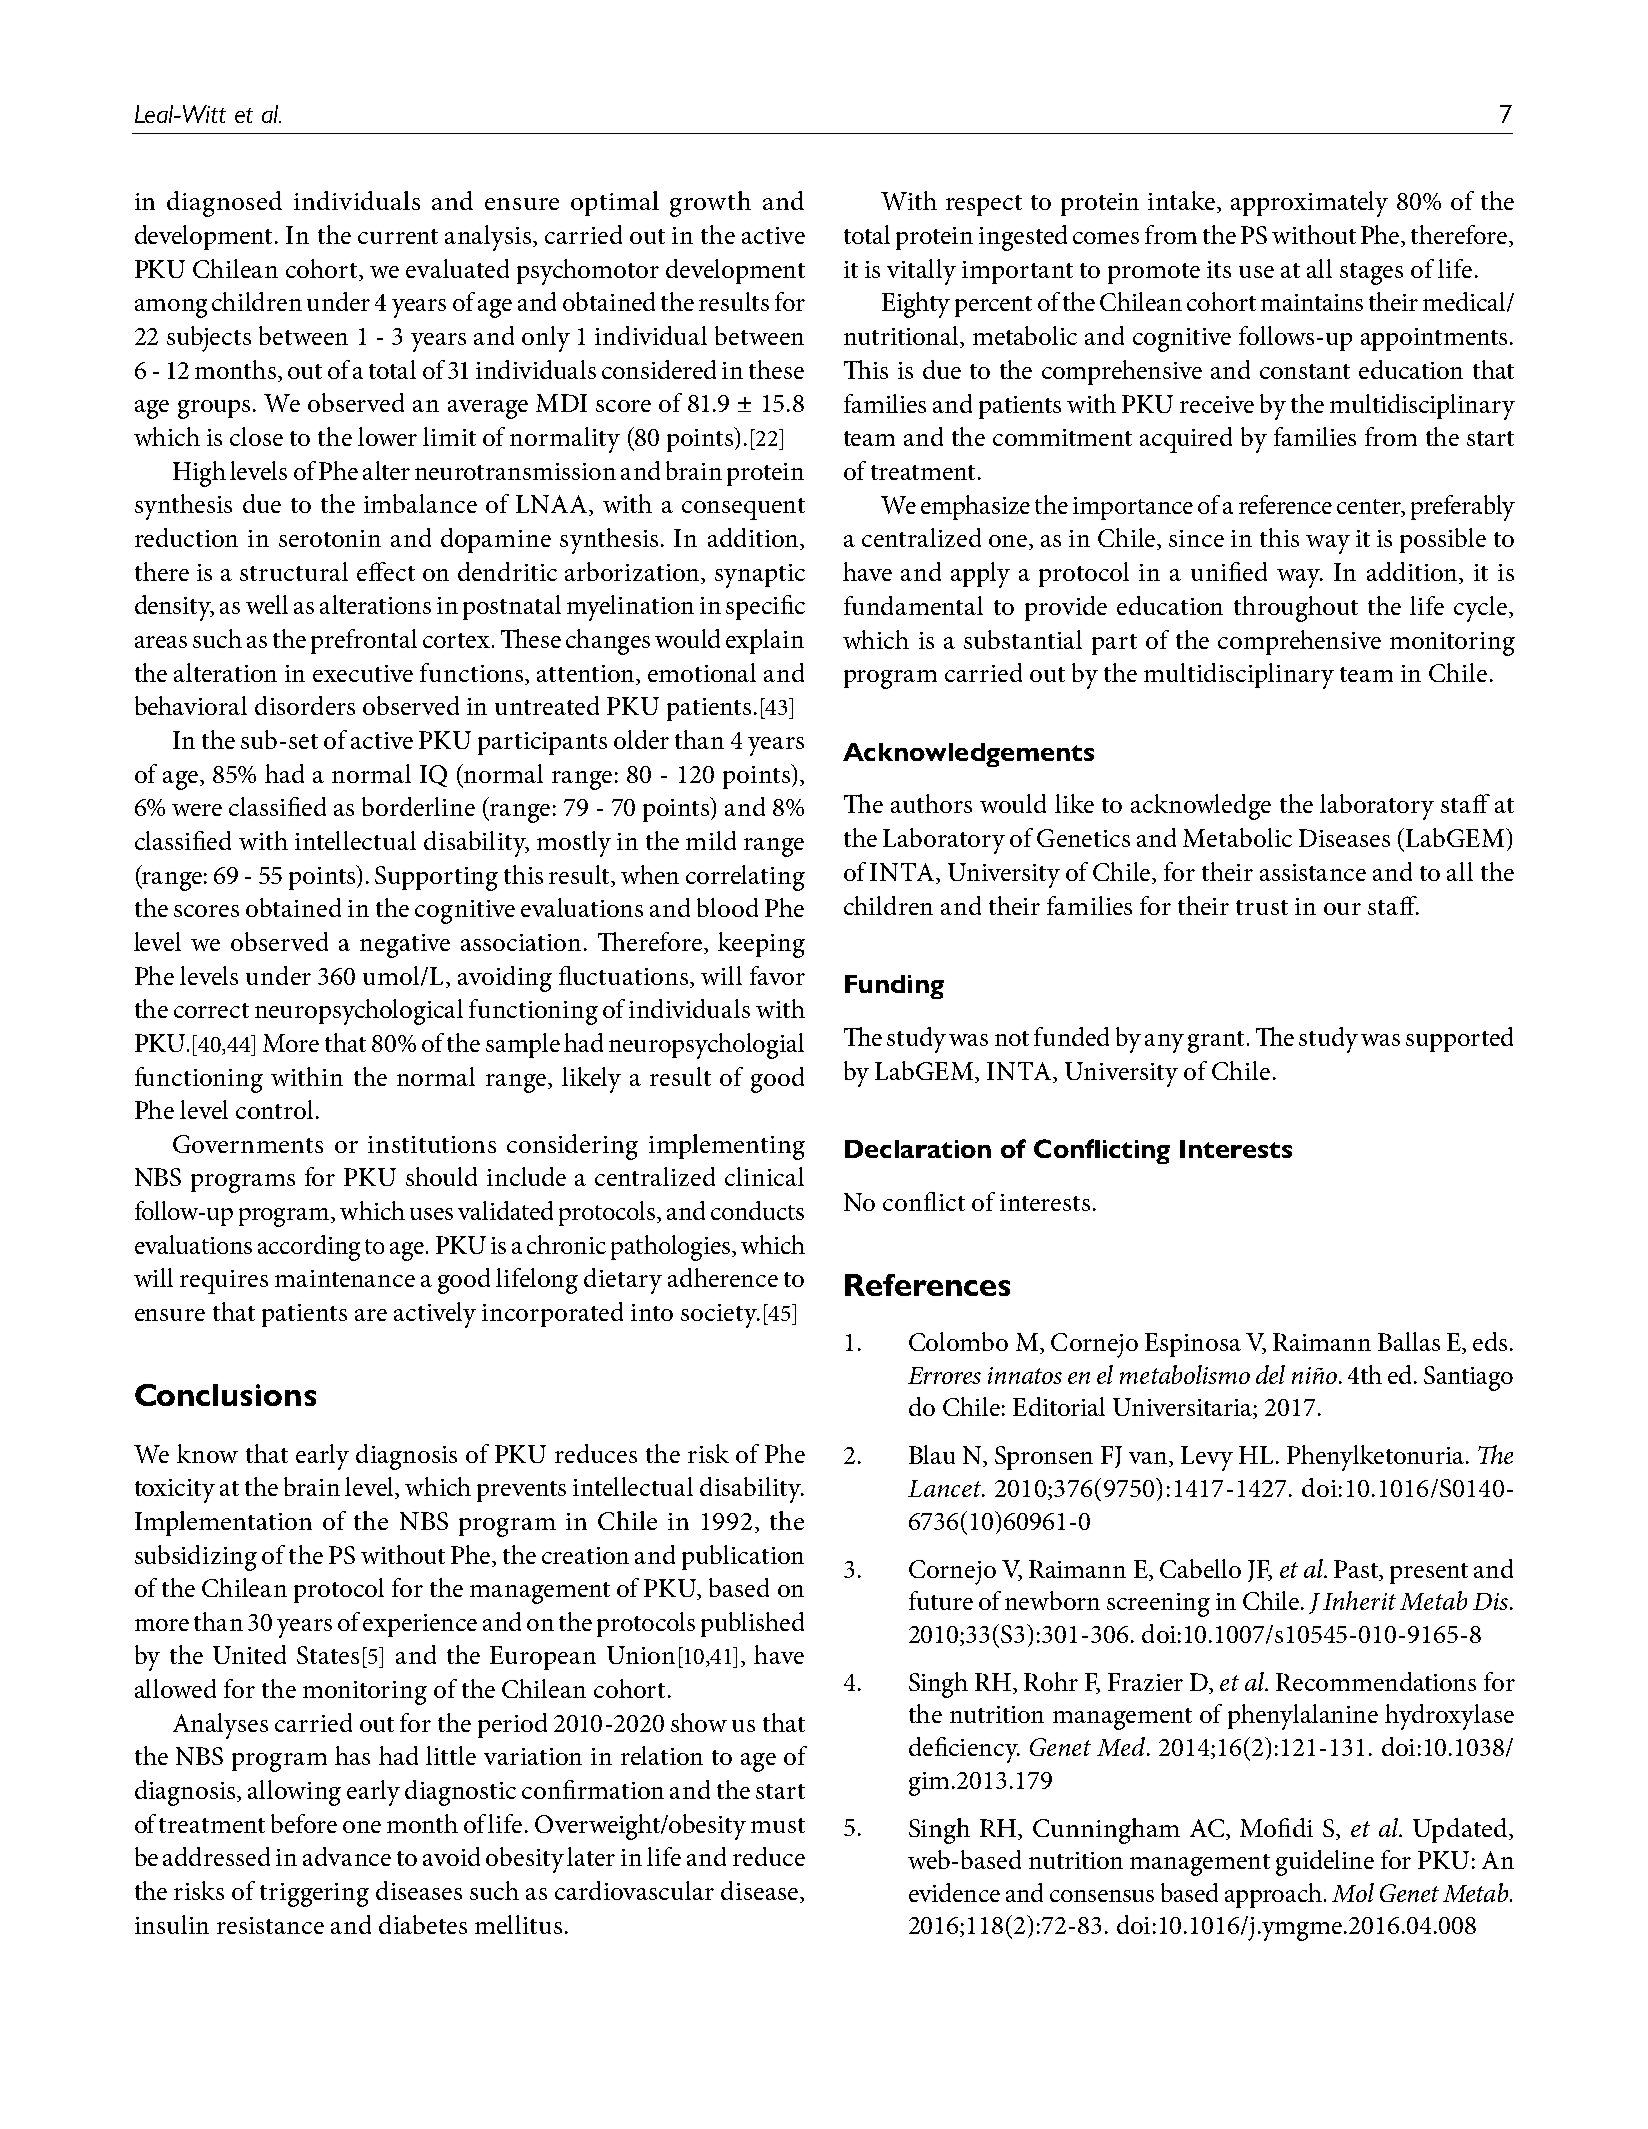 This screenshot has width=1648, height=2129. I want to click on vitally, so click(921, 272).
